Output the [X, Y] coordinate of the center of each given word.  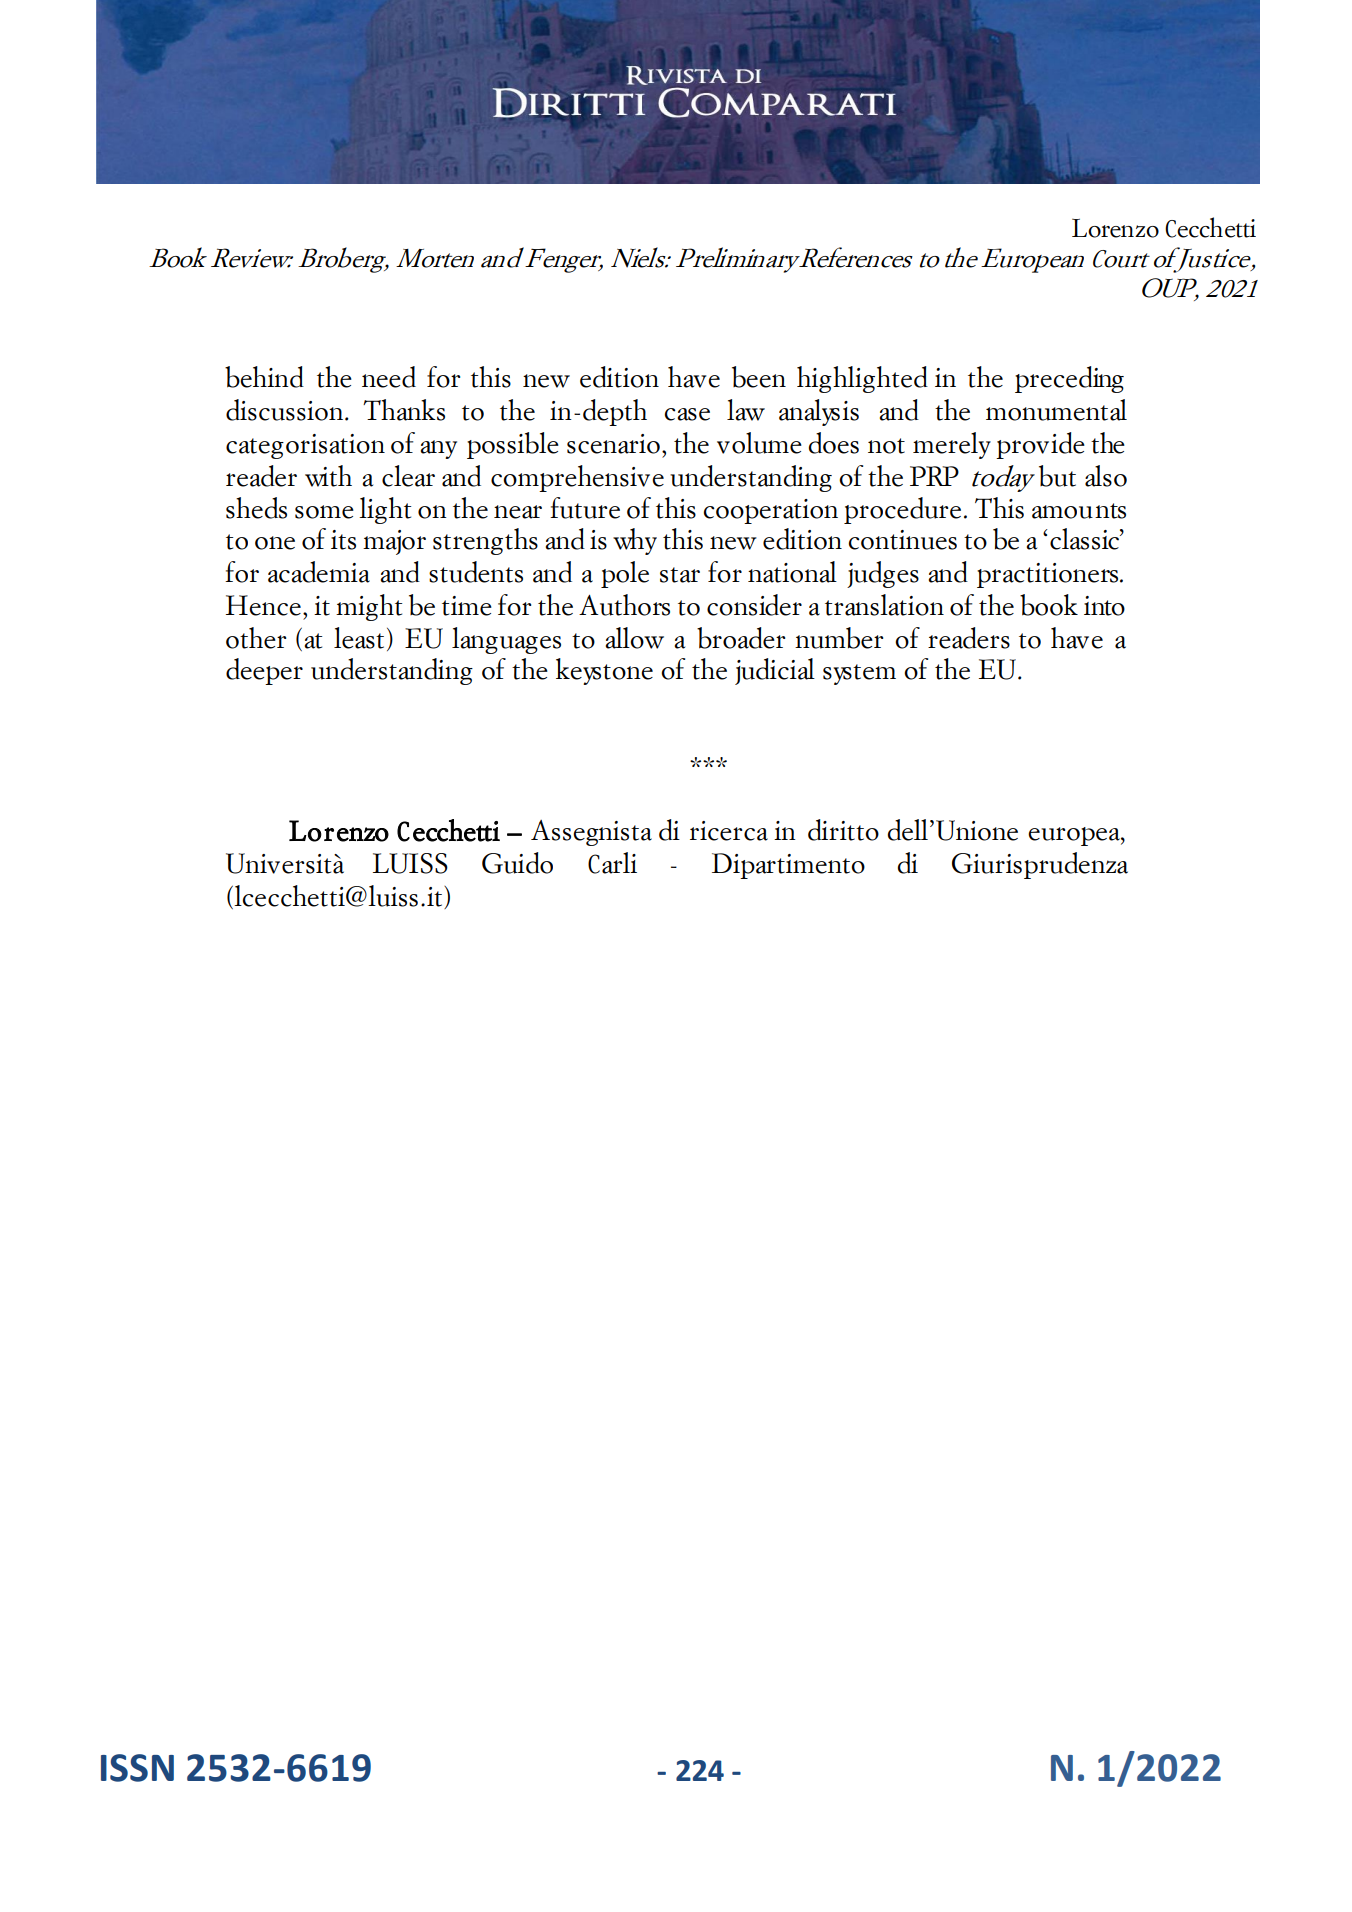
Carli [612, 863]
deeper [264, 671]
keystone [604, 671]
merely [952, 445]
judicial [775, 671]
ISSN [137, 1768]
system [859, 674]
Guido [517, 863]
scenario [613, 444]
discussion [284, 410]
